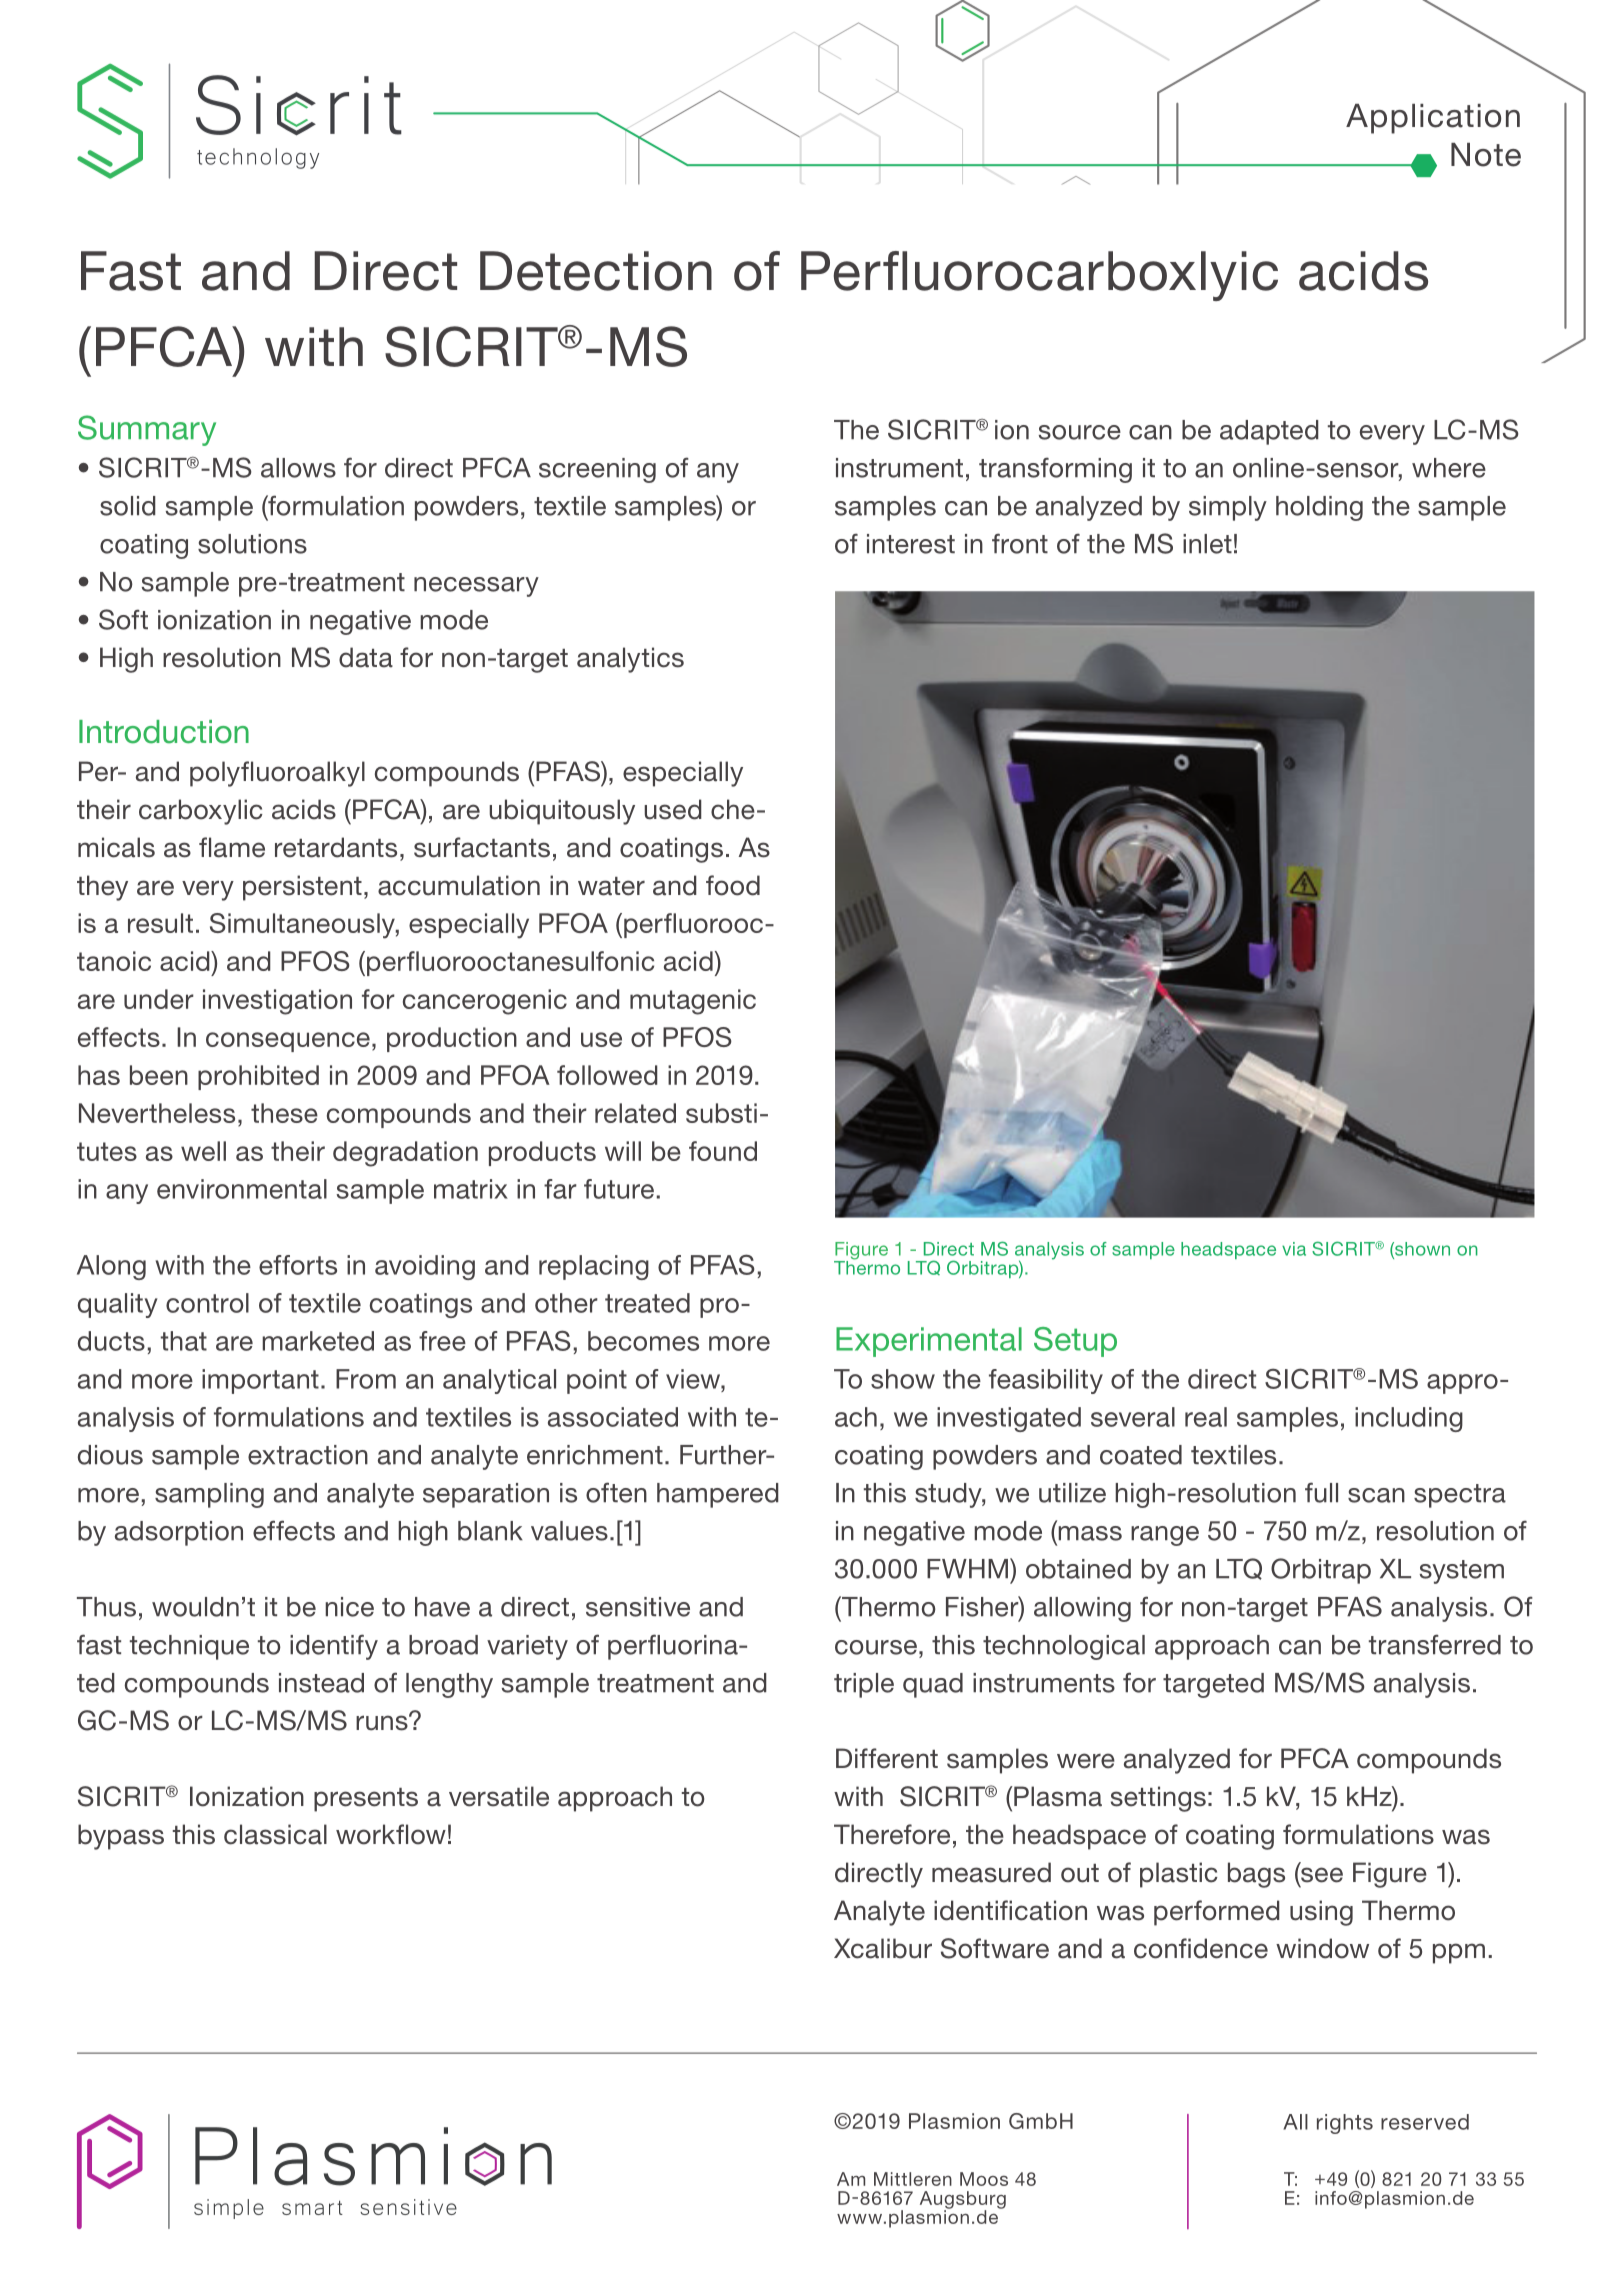 The width and height of the screenshot is (1614, 2283). What do you see at coordinates (1435, 1644) in the screenshot?
I see `transferred` at bounding box center [1435, 1644].
